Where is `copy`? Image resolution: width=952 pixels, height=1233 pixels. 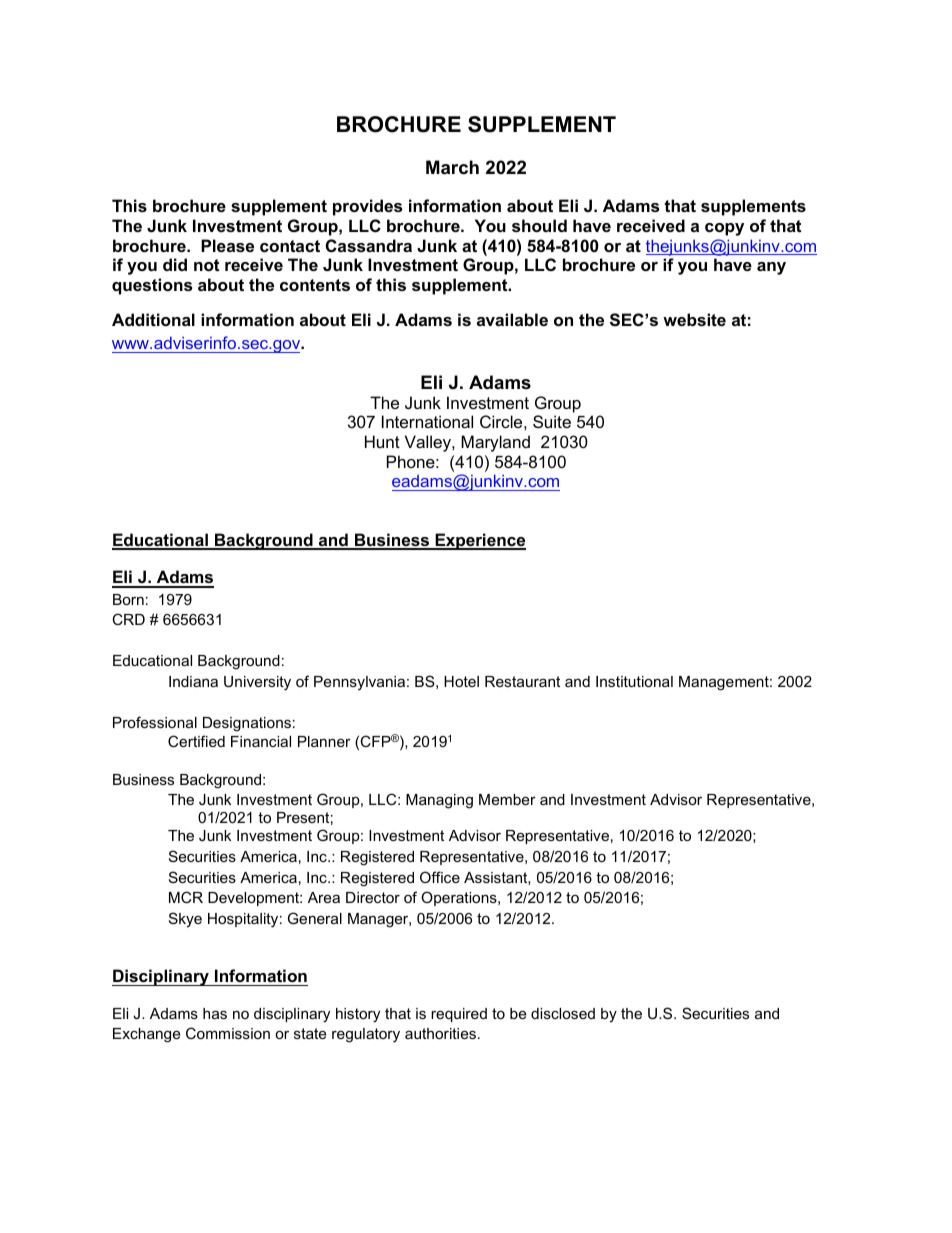 copy is located at coordinates (724, 229).
